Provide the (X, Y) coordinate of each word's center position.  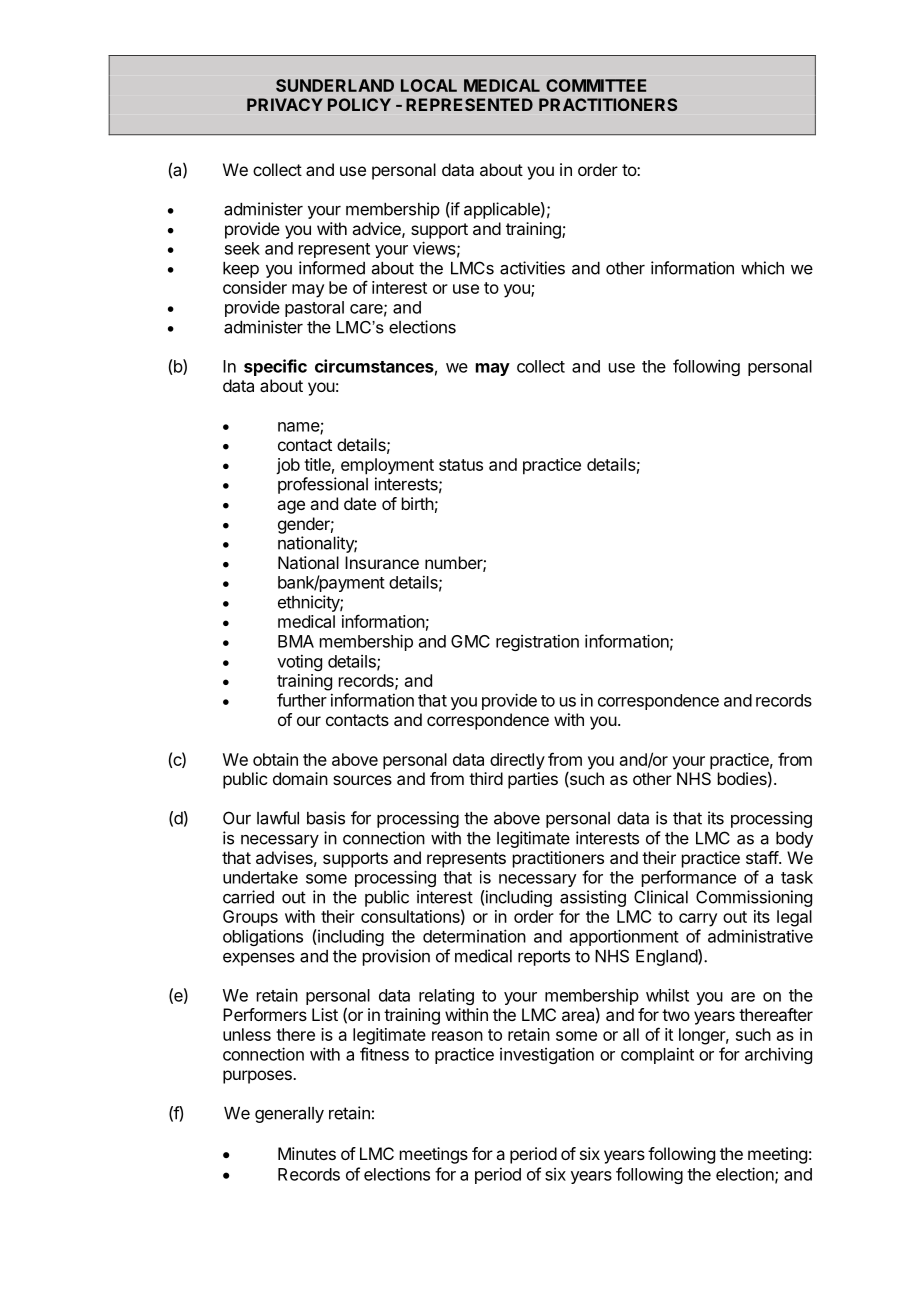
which (762, 268)
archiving (778, 1055)
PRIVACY (285, 104)
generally (289, 1115)
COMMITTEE (596, 85)
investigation (547, 1055)
